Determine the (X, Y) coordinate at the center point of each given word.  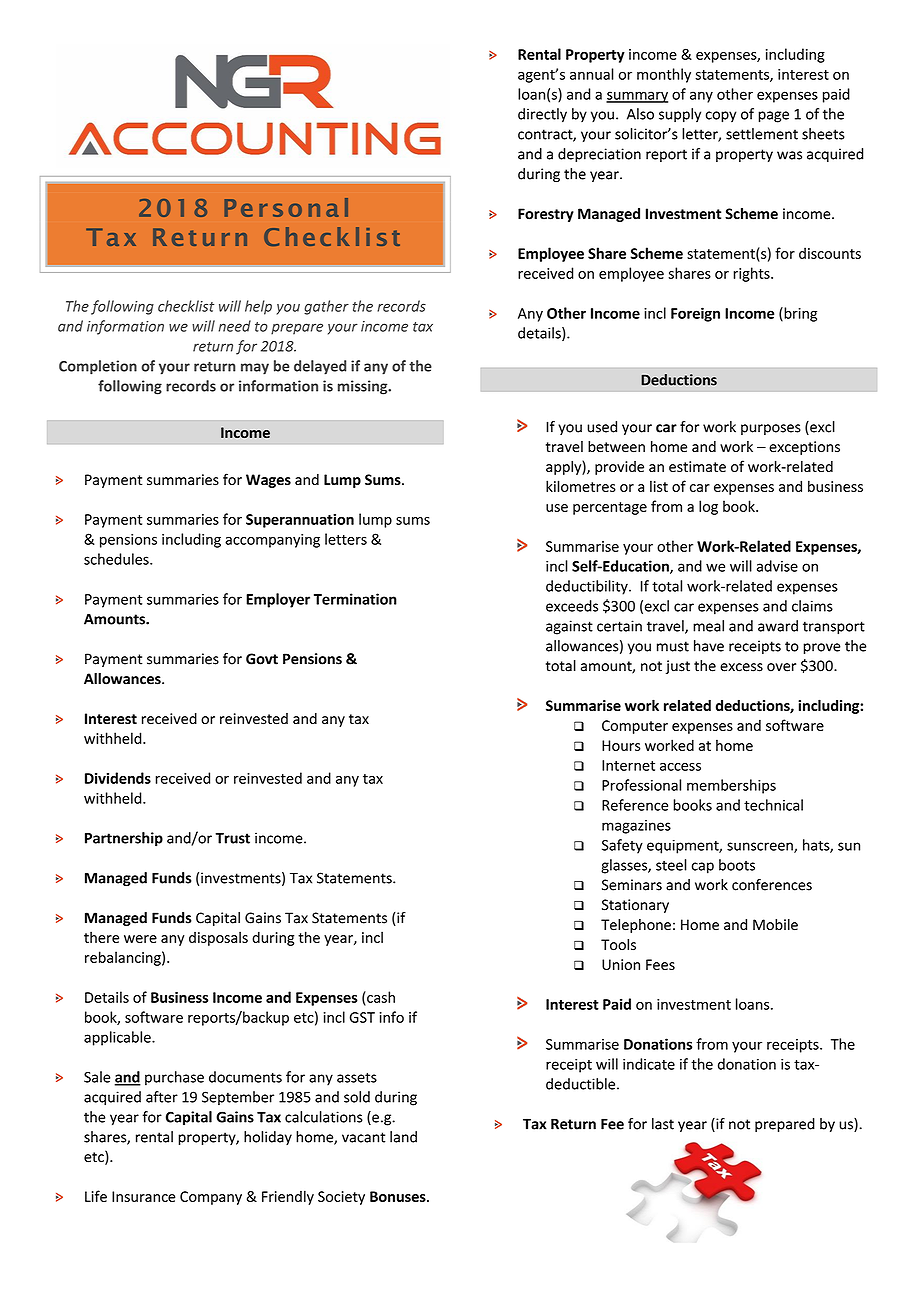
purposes (771, 429)
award (778, 626)
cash (380, 998)
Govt (262, 659)
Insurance (144, 1196)
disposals (218, 938)
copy (721, 117)
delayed (320, 367)
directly (542, 115)
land (403, 1137)
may (255, 369)
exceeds (572, 606)
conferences (772, 885)
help (258, 307)
